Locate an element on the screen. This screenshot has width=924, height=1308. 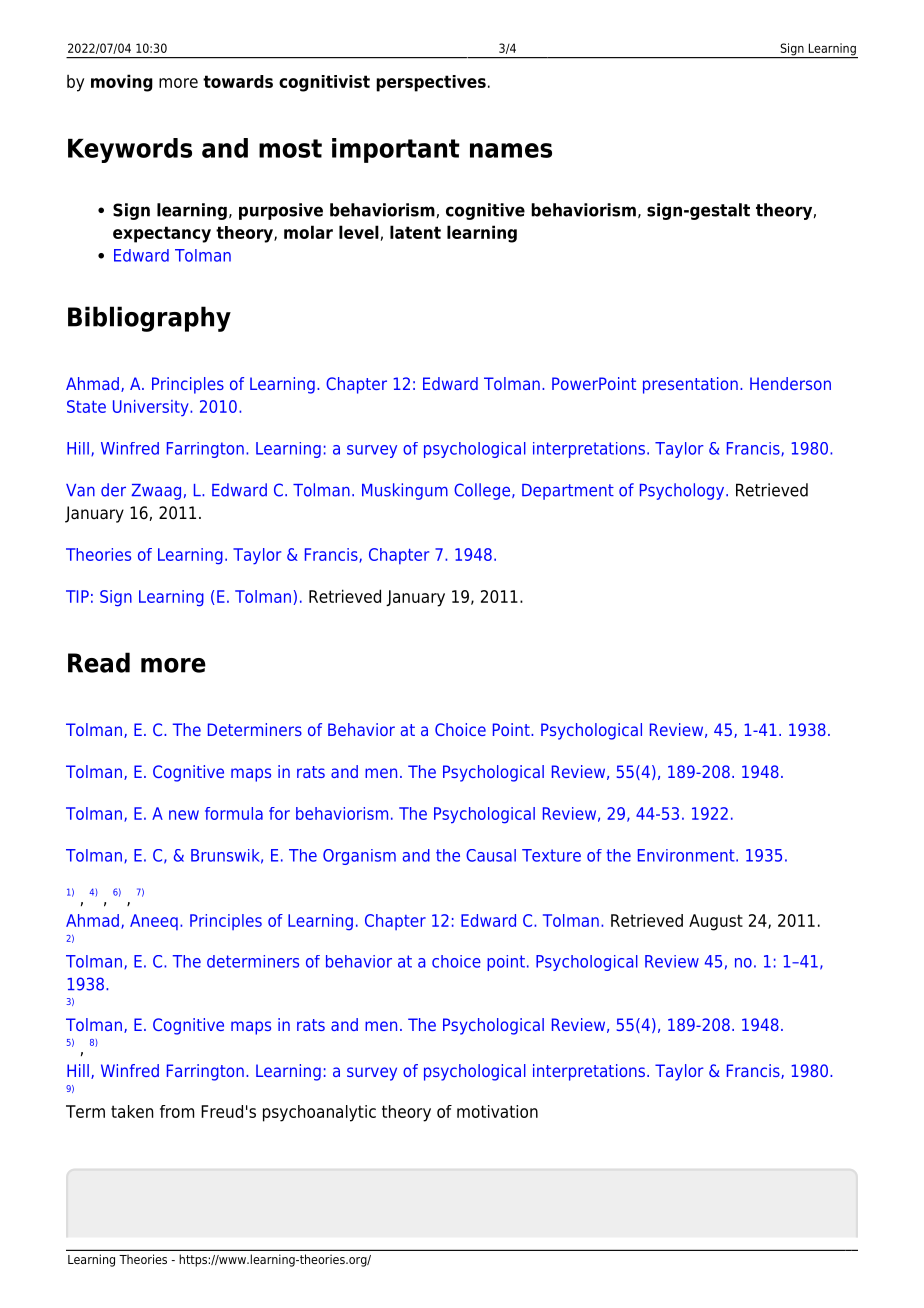
August is located at coordinates (716, 922).
